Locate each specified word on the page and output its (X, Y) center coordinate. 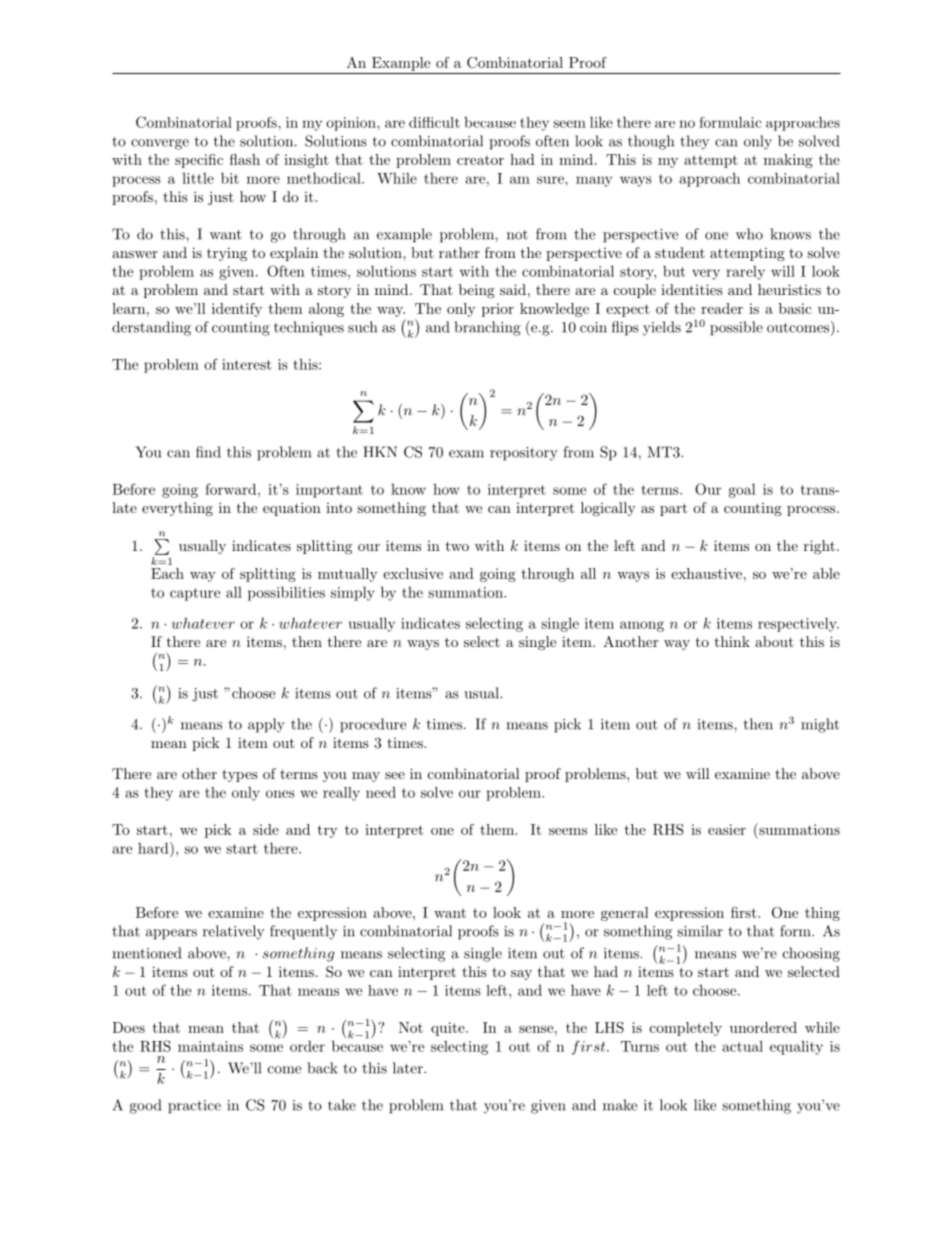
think (732, 641)
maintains (210, 1046)
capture (195, 594)
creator (480, 160)
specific (199, 161)
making (788, 161)
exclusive (413, 573)
